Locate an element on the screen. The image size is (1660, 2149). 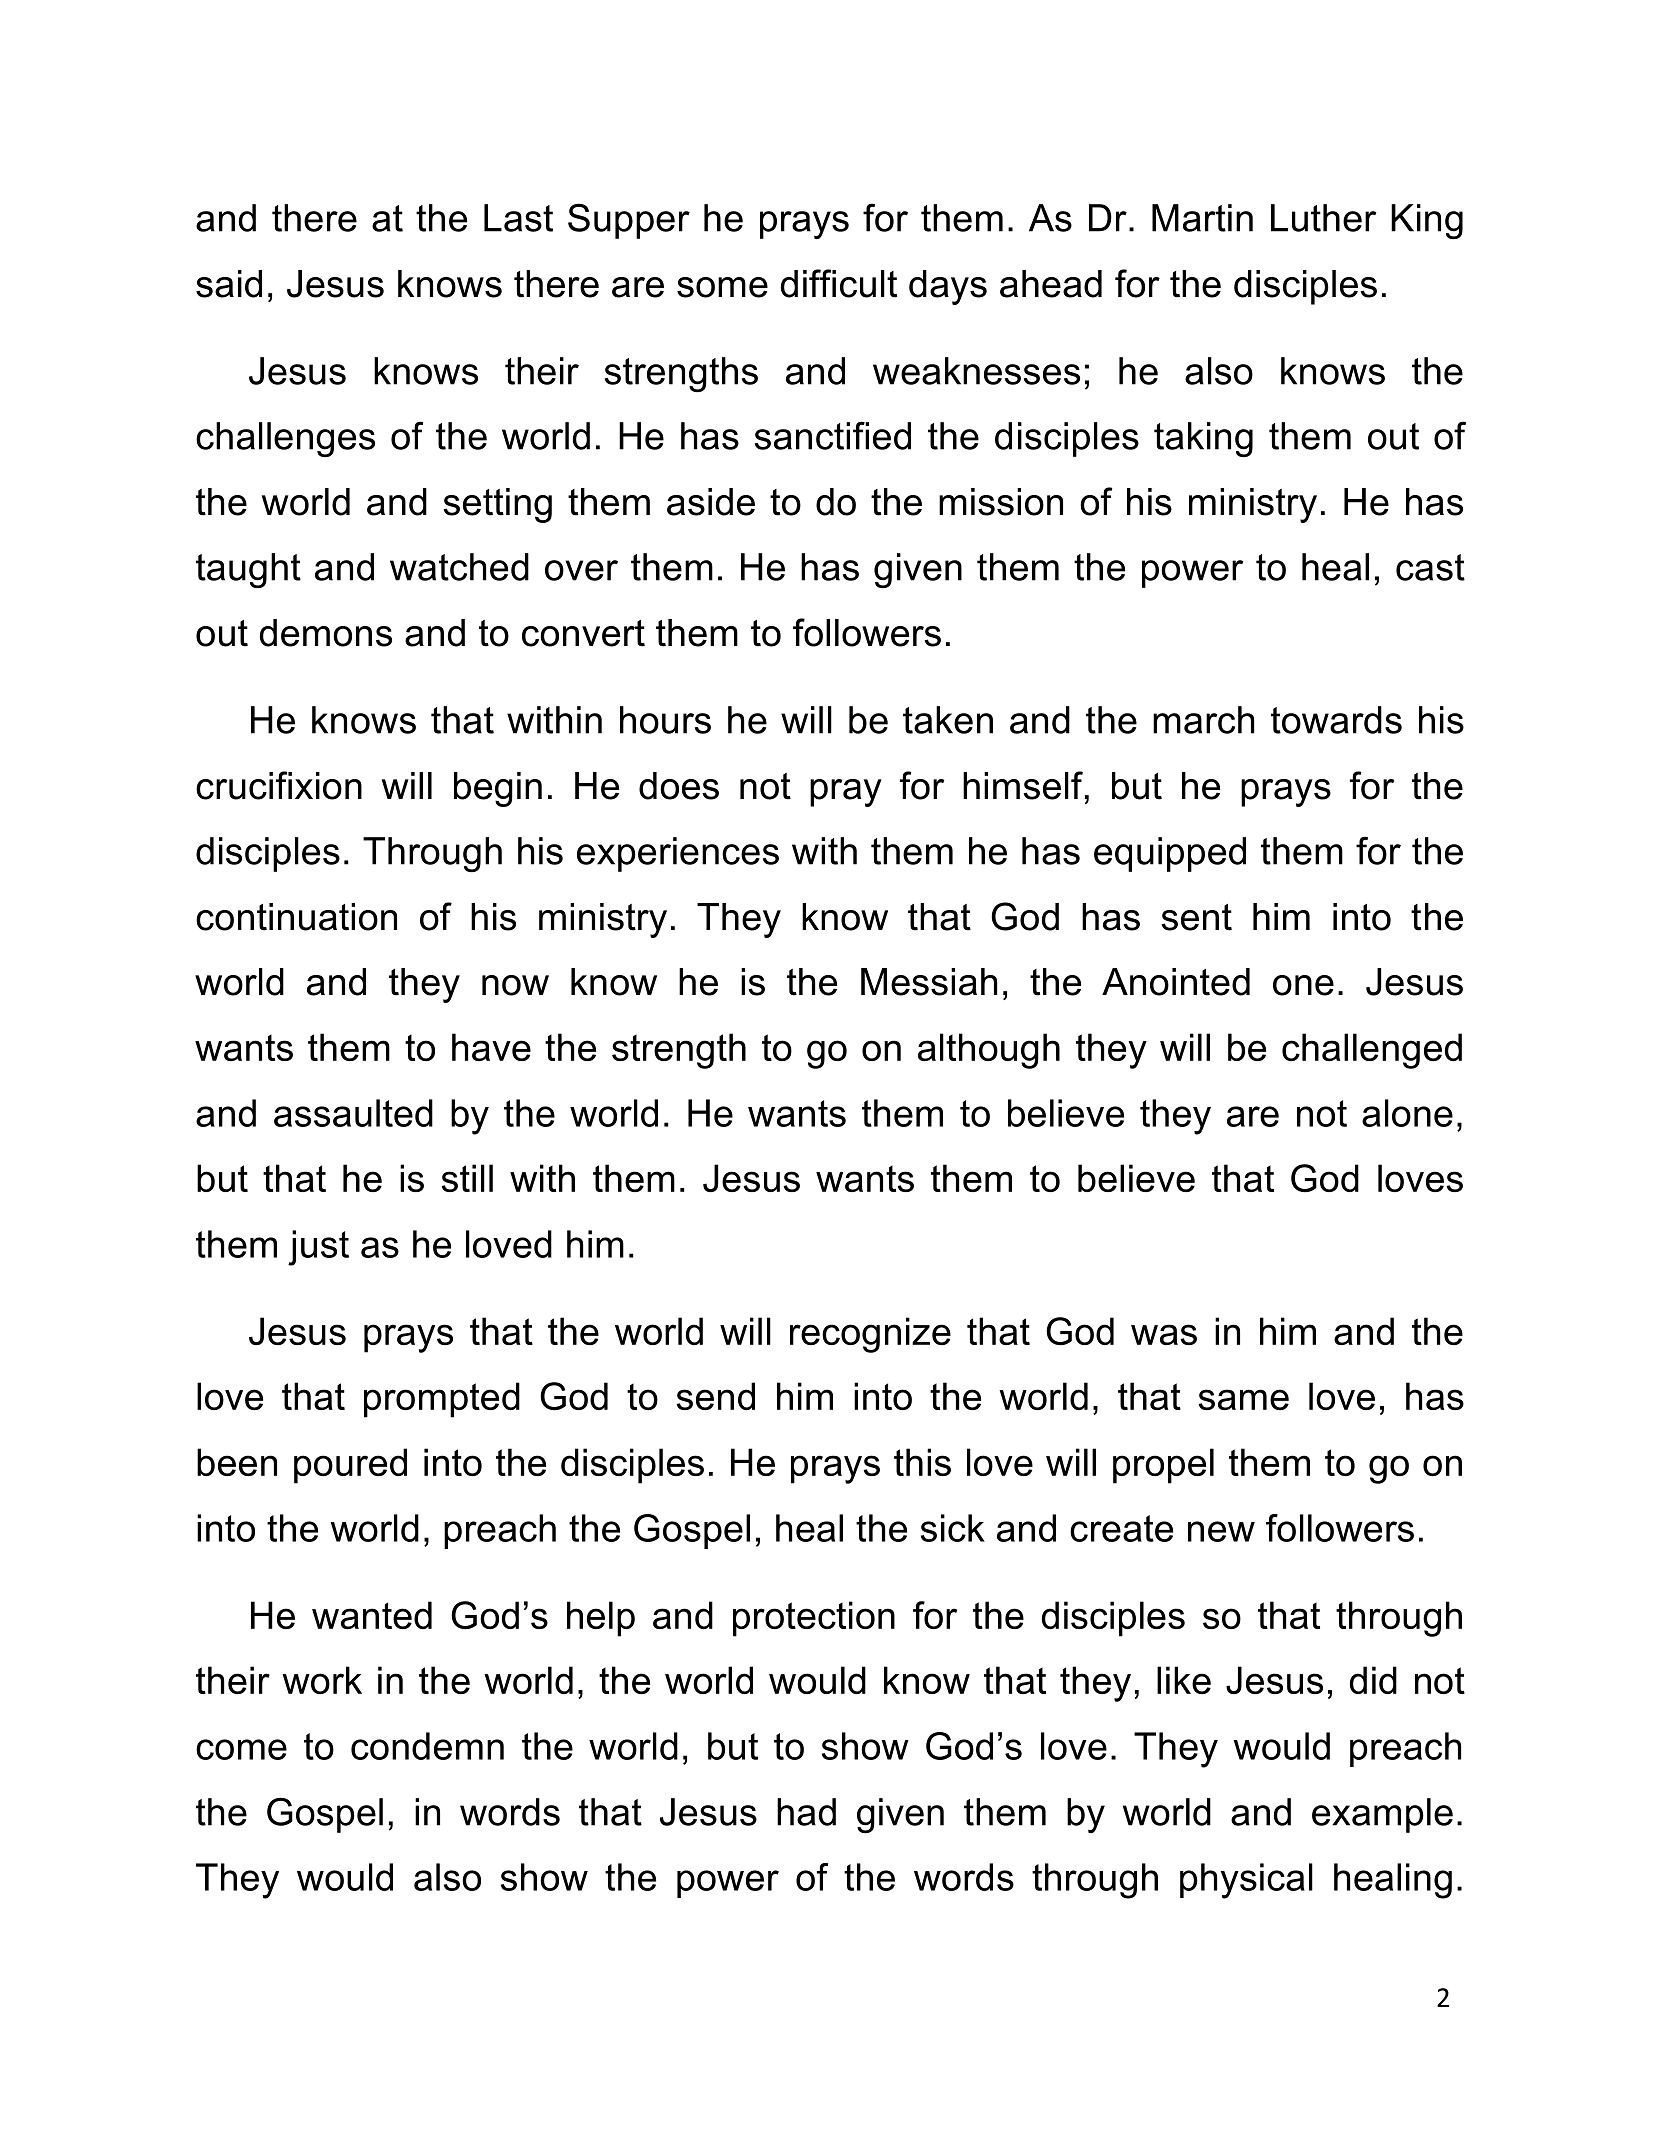
difficult is located at coordinates (839, 283).
